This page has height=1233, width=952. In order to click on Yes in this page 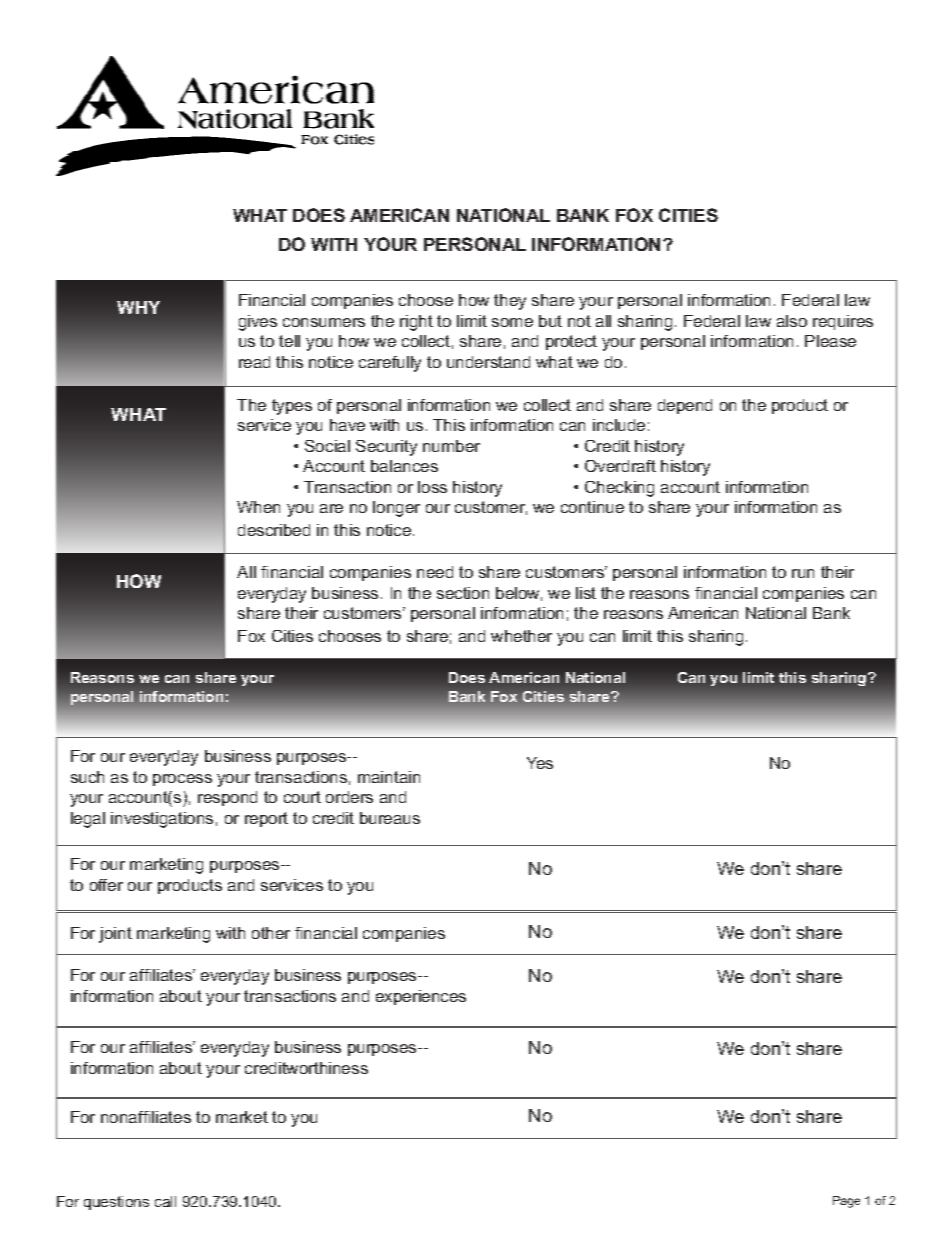, I will do `click(540, 763)`.
